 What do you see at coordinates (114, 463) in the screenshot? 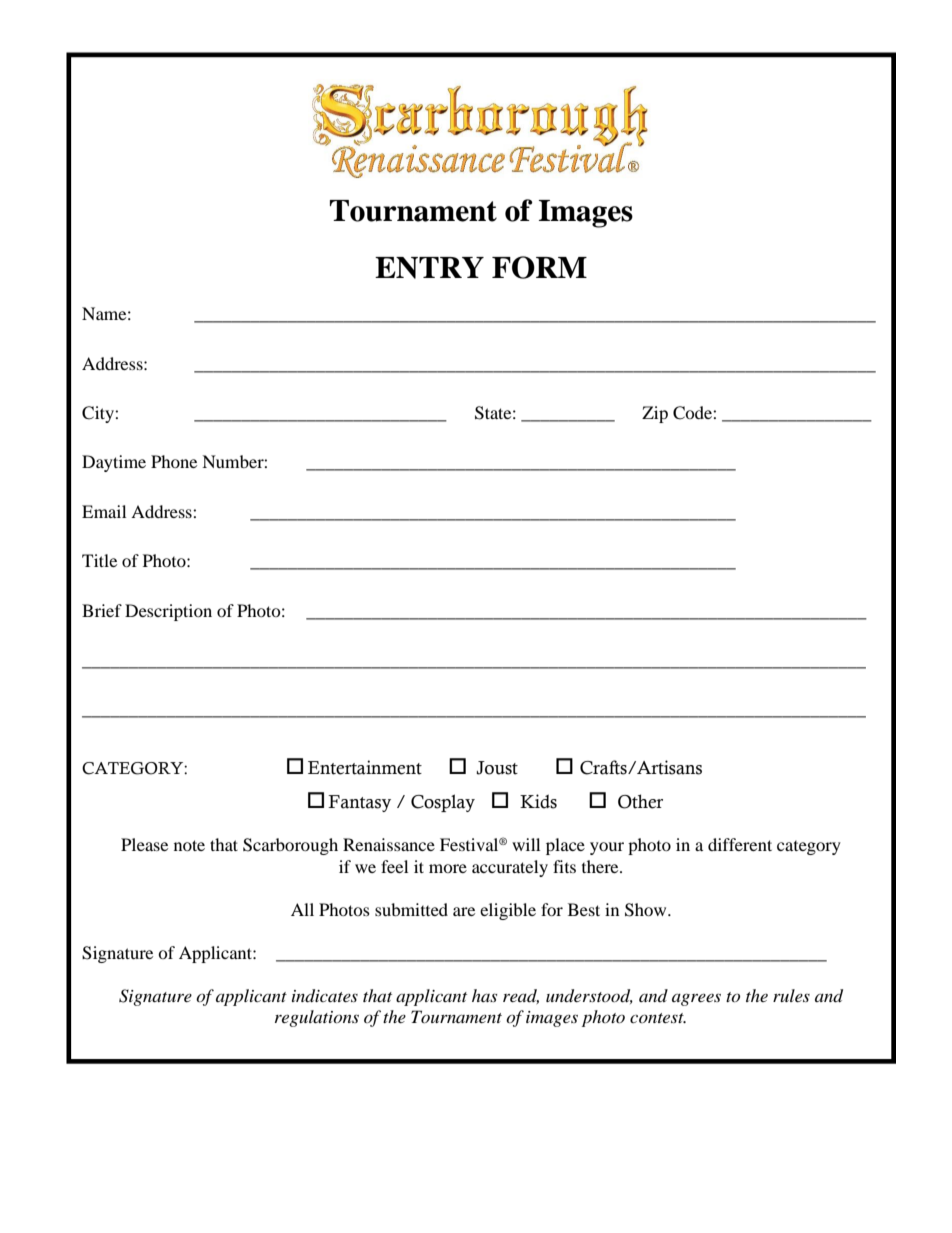
I see `Daytime` at bounding box center [114, 463].
